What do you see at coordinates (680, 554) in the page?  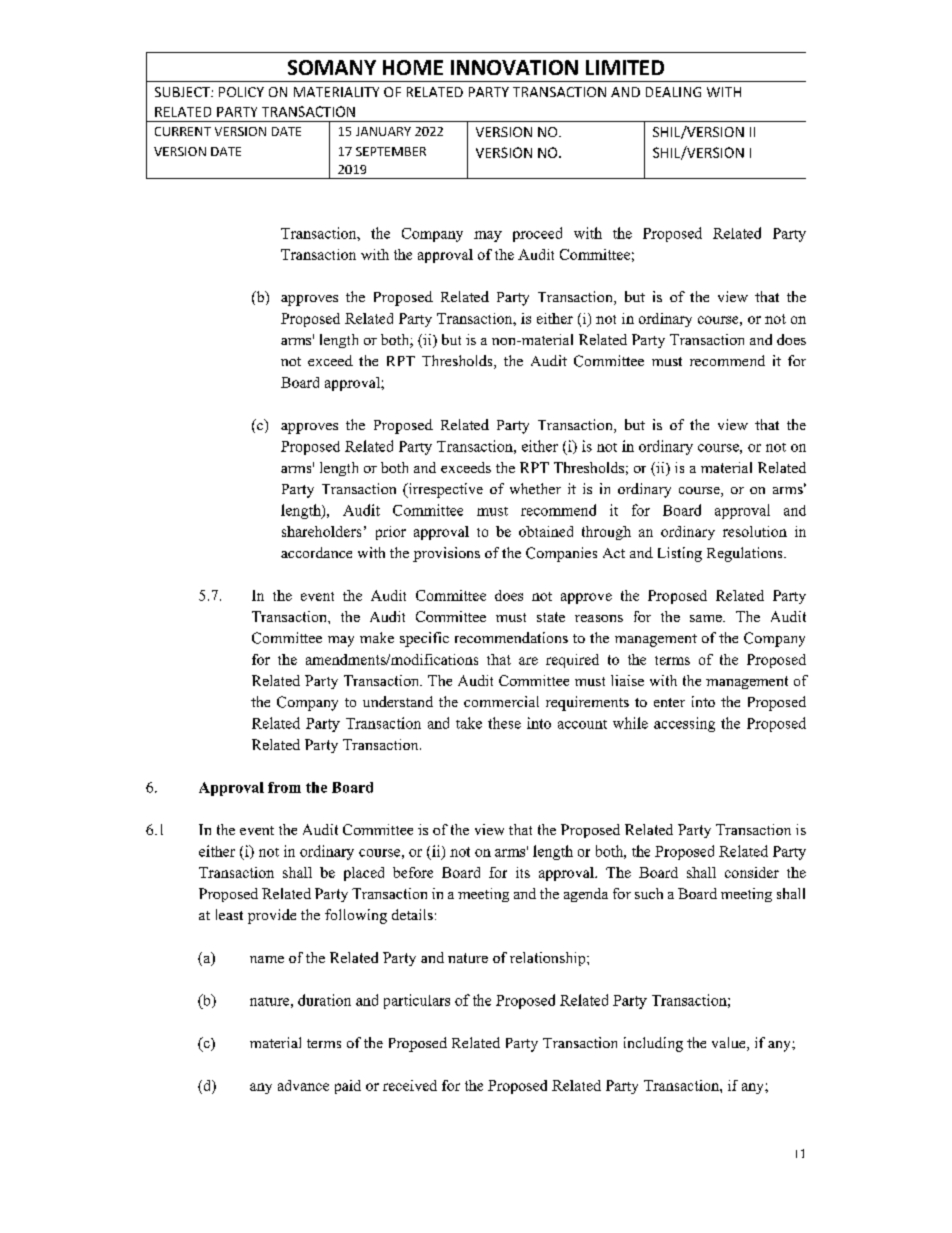 I see `Listing` at bounding box center [680, 554].
